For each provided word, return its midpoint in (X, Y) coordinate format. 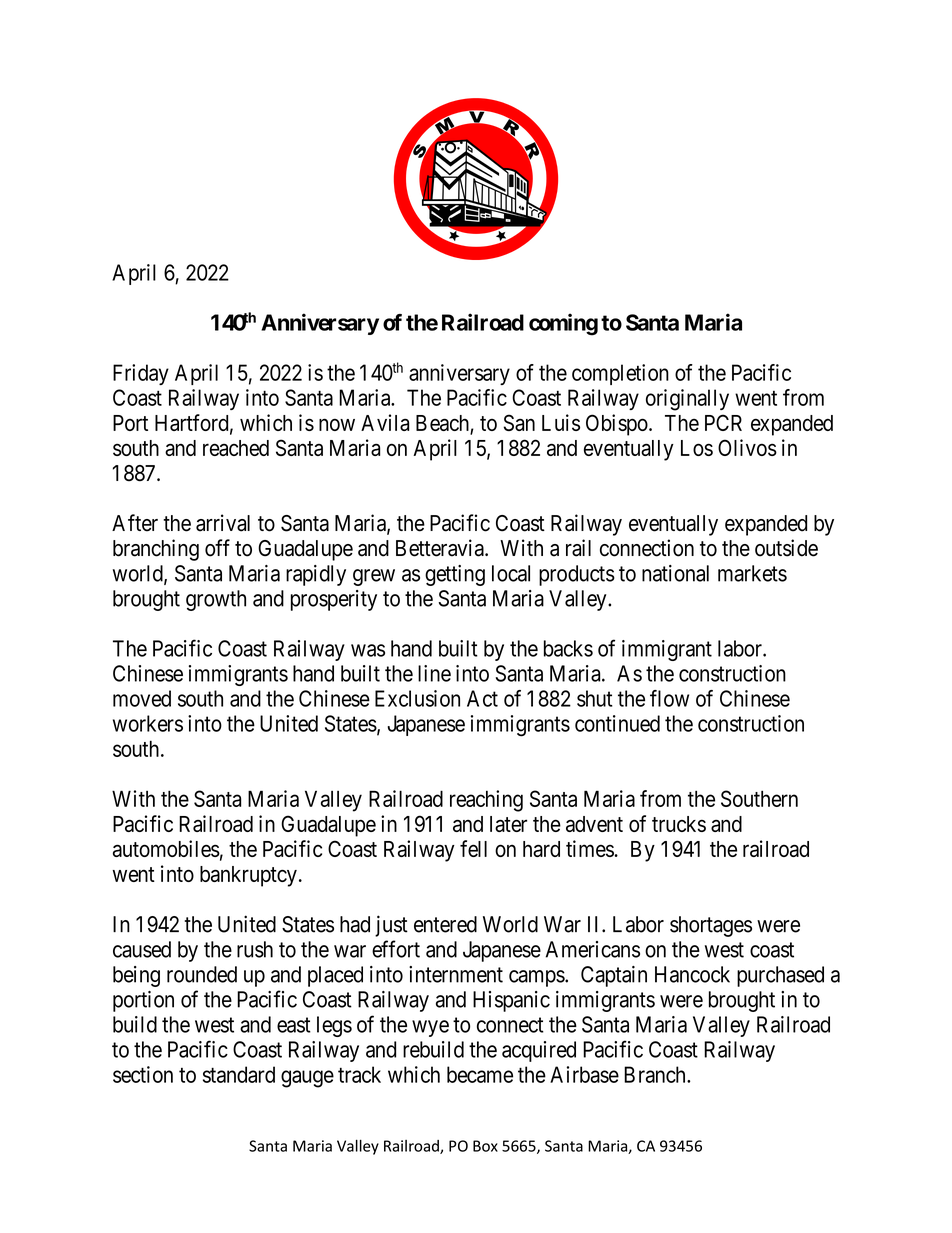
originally (687, 400)
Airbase (584, 1074)
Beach (443, 424)
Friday (141, 374)
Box (485, 1146)
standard (239, 1074)
